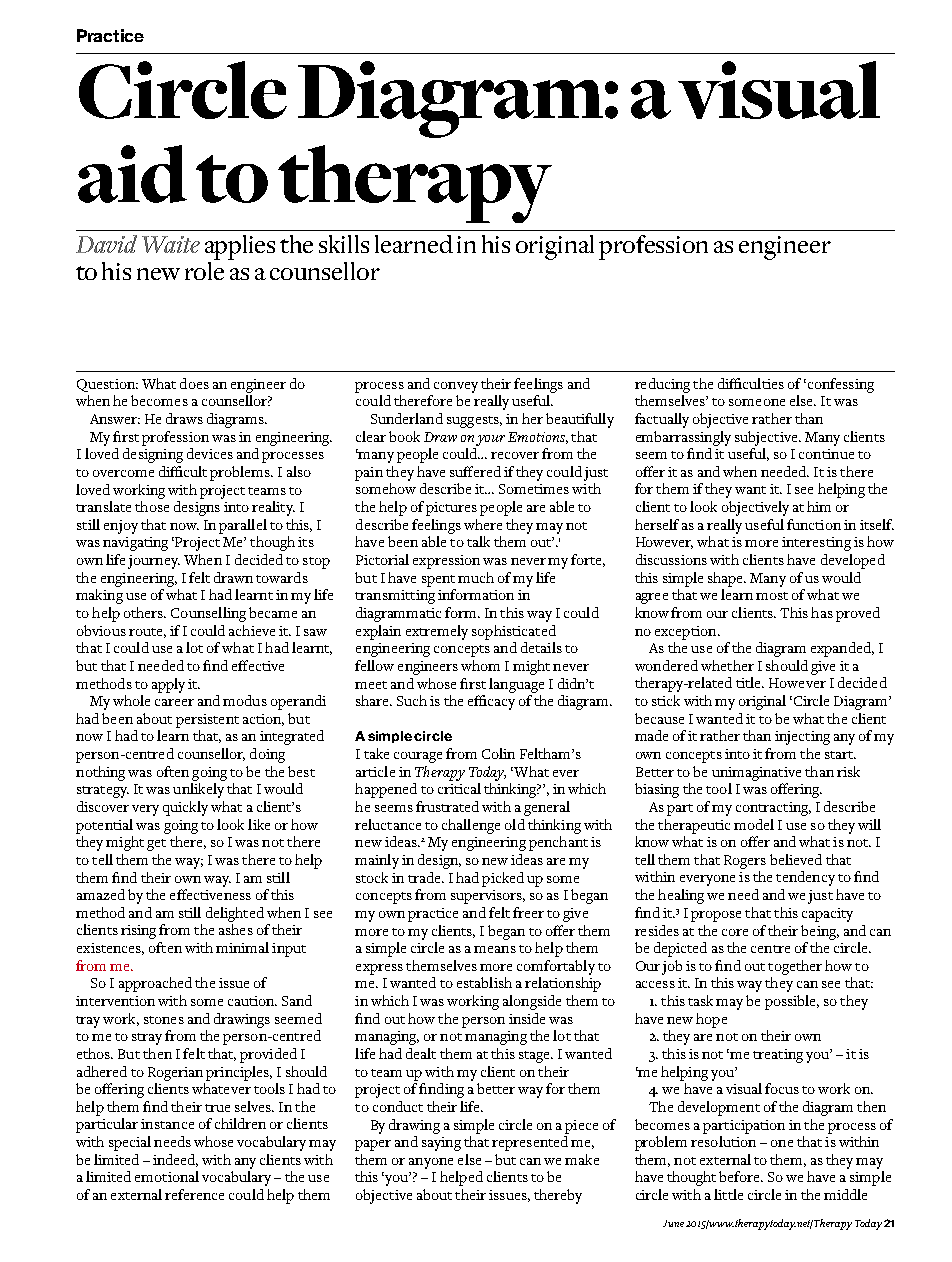  Describe the element at coordinates (344, 244) in the screenshot. I see `skills` at that location.
